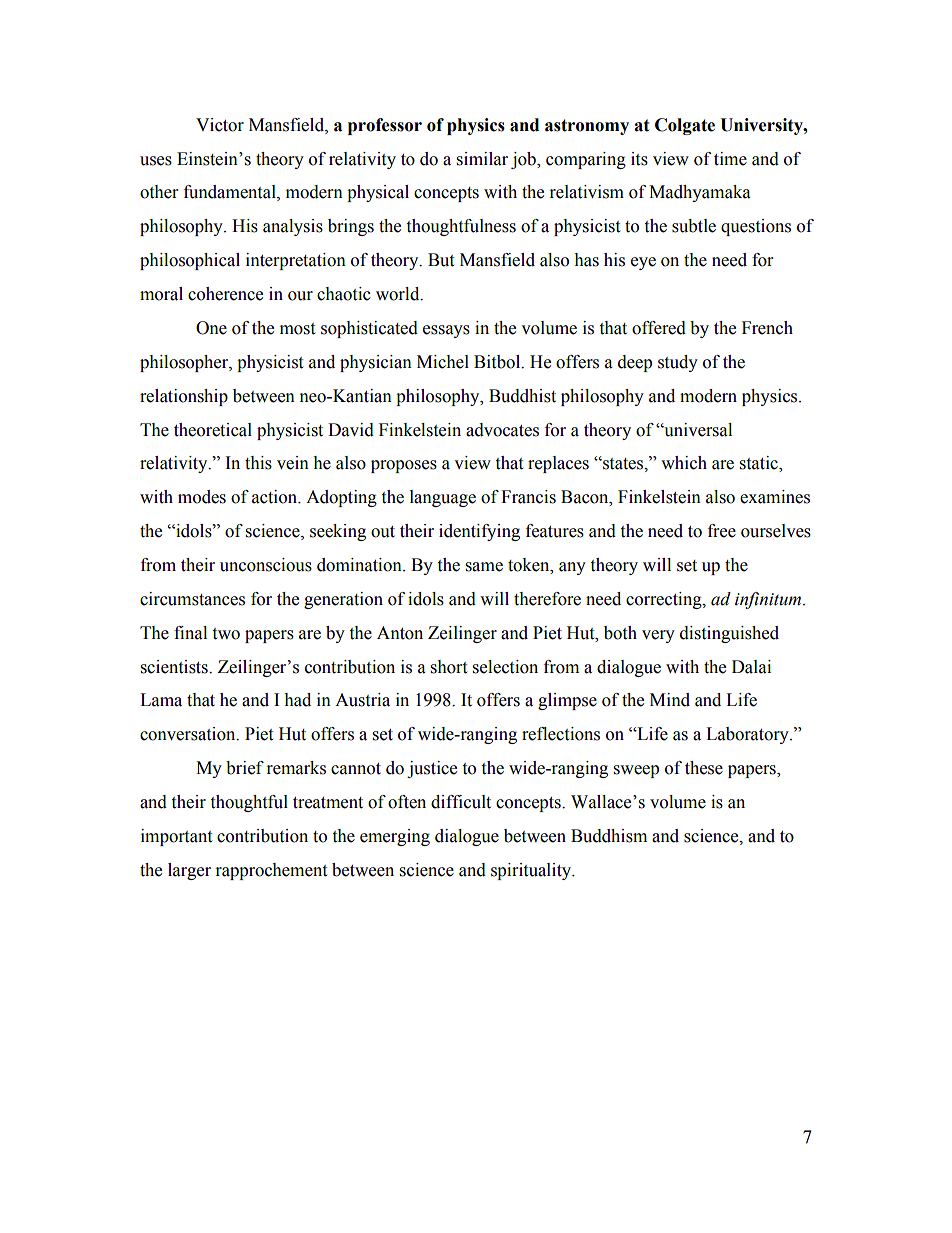 Image resolution: width=952 pixels, height=1233 pixels. I want to click on time, so click(730, 159).
